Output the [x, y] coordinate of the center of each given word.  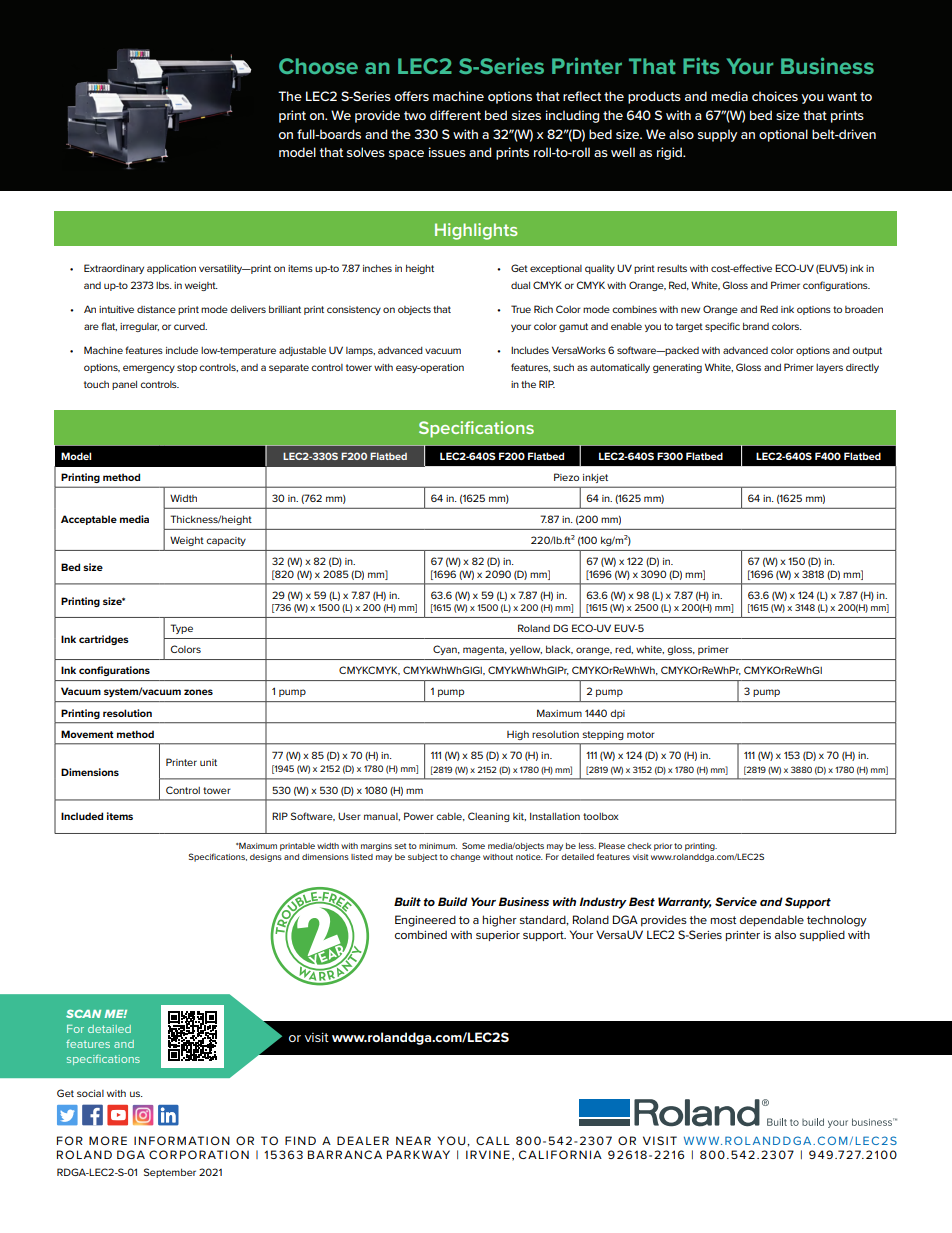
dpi [617, 714]
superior [498, 936]
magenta [484, 650]
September [170, 1173]
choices [775, 96]
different [455, 115]
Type [181, 629]
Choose [318, 66]
